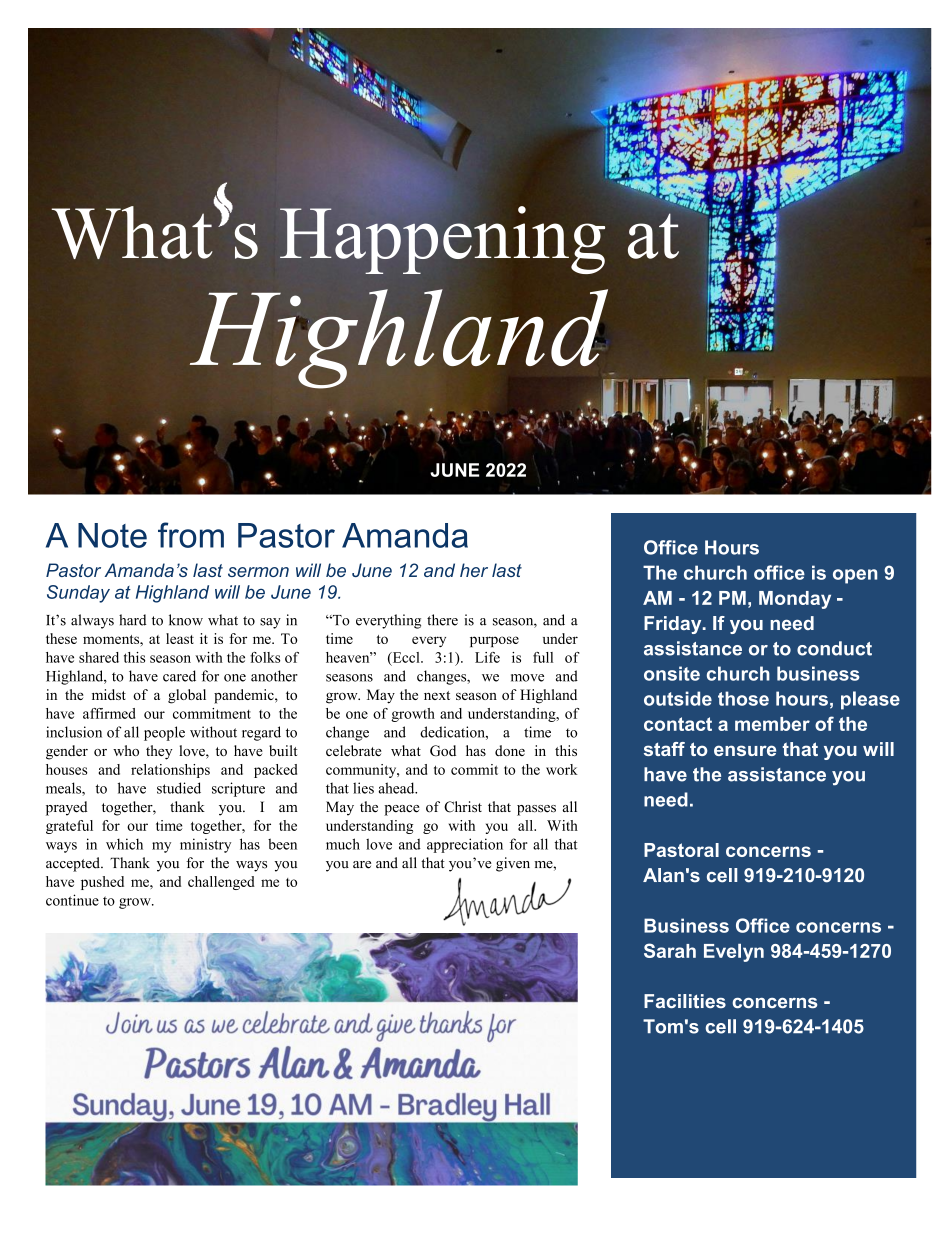 This screenshot has width=952, height=1233. I want to click on studied, so click(179, 788).
